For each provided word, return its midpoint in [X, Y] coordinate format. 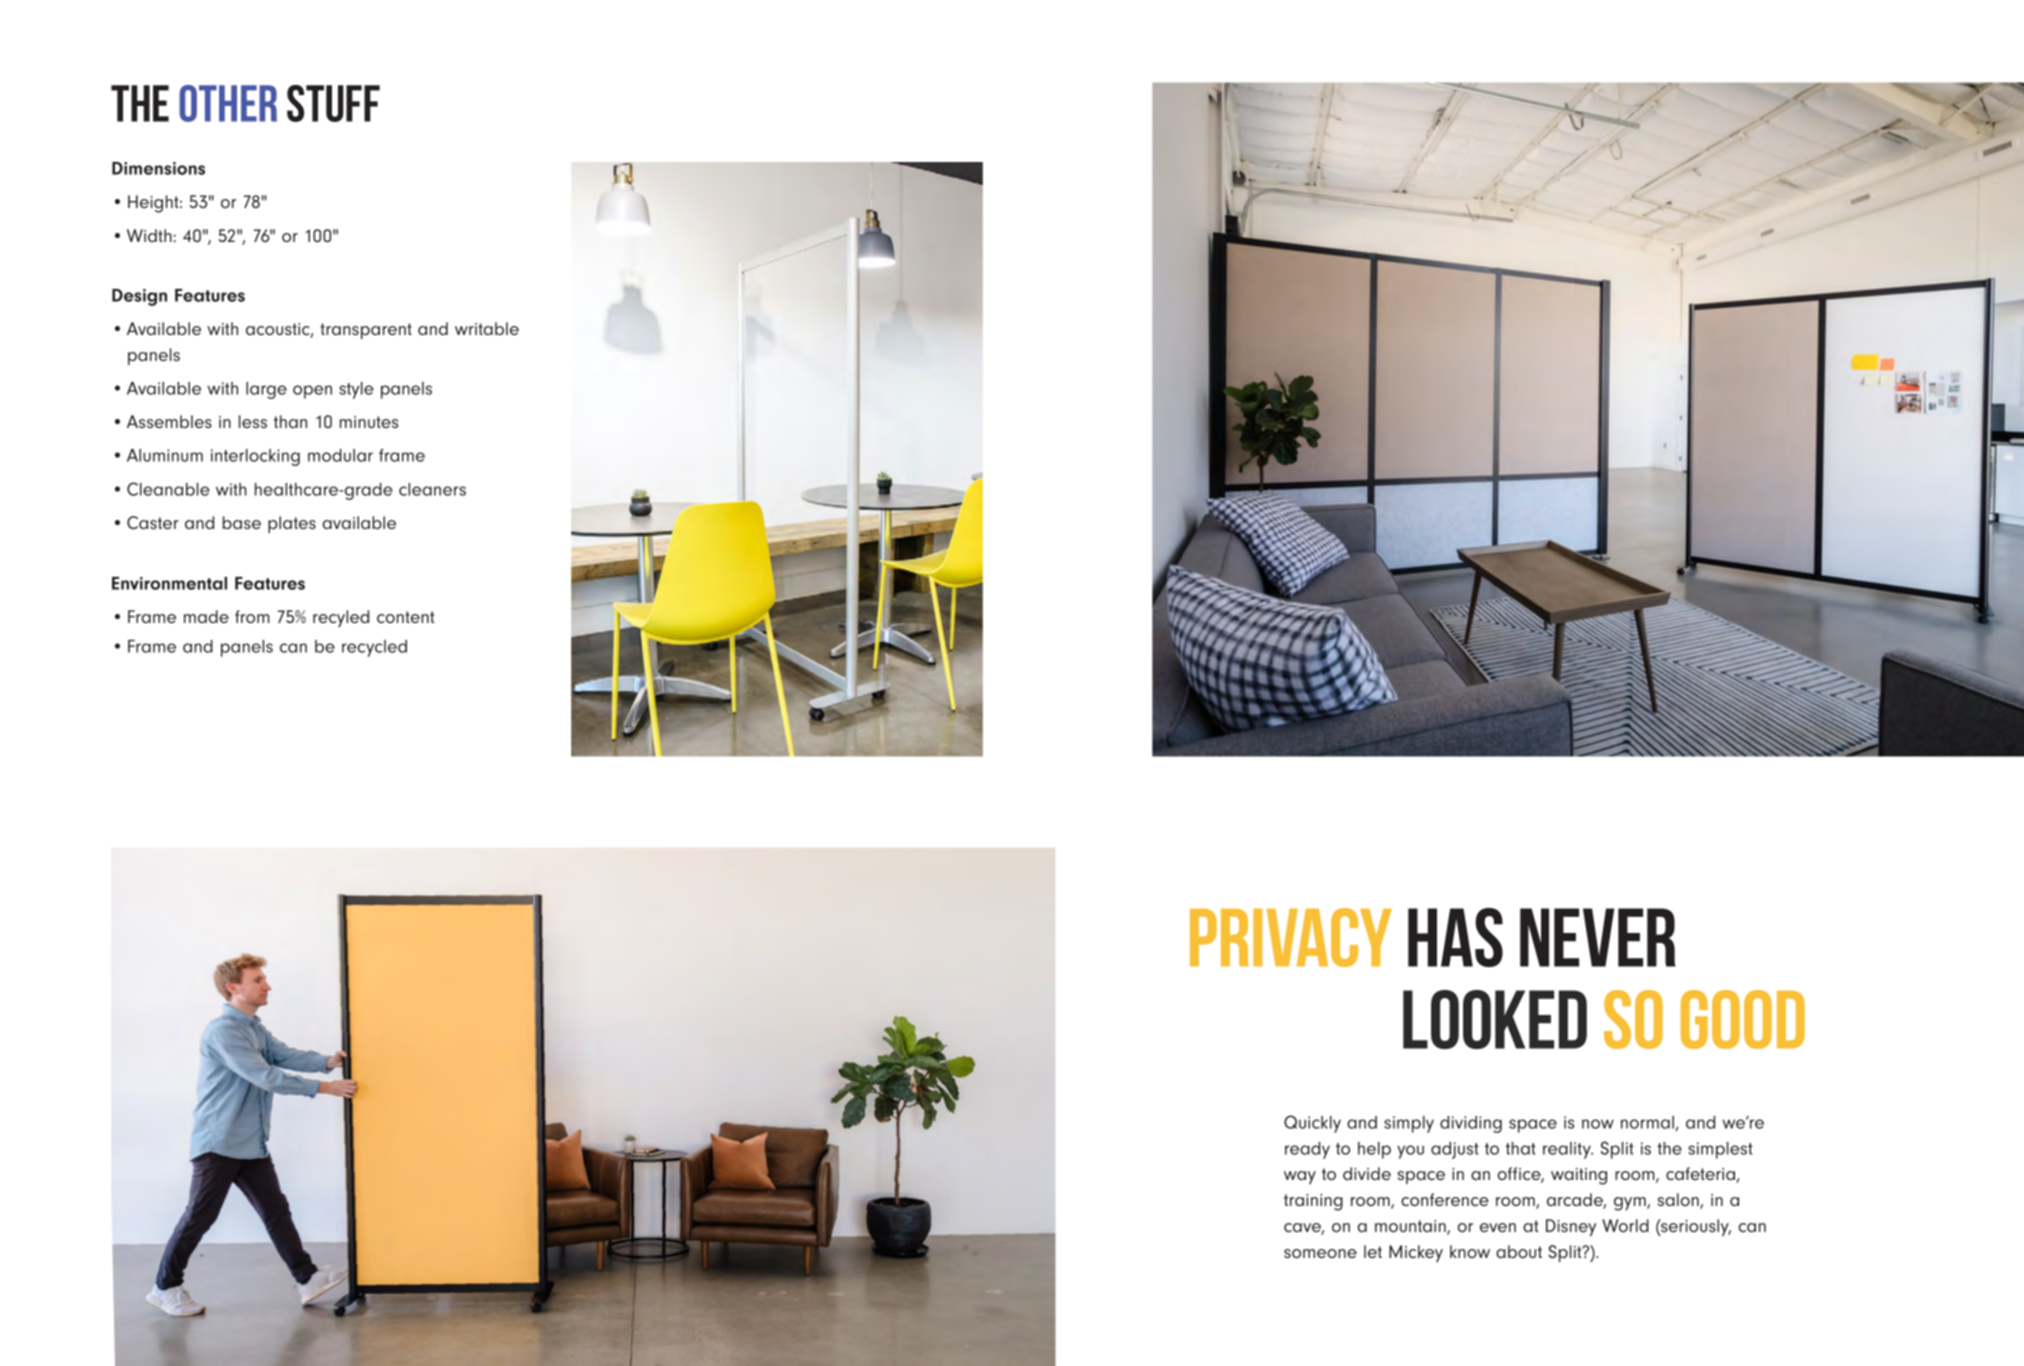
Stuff [333, 103]
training [1313, 1202]
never [1598, 937]
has [1455, 937]
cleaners [432, 489]
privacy [1291, 937]
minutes [369, 422]
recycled [374, 648]
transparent [366, 331]
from [252, 616]
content [405, 617]
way [1300, 1177]
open [312, 392]
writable [487, 328]
